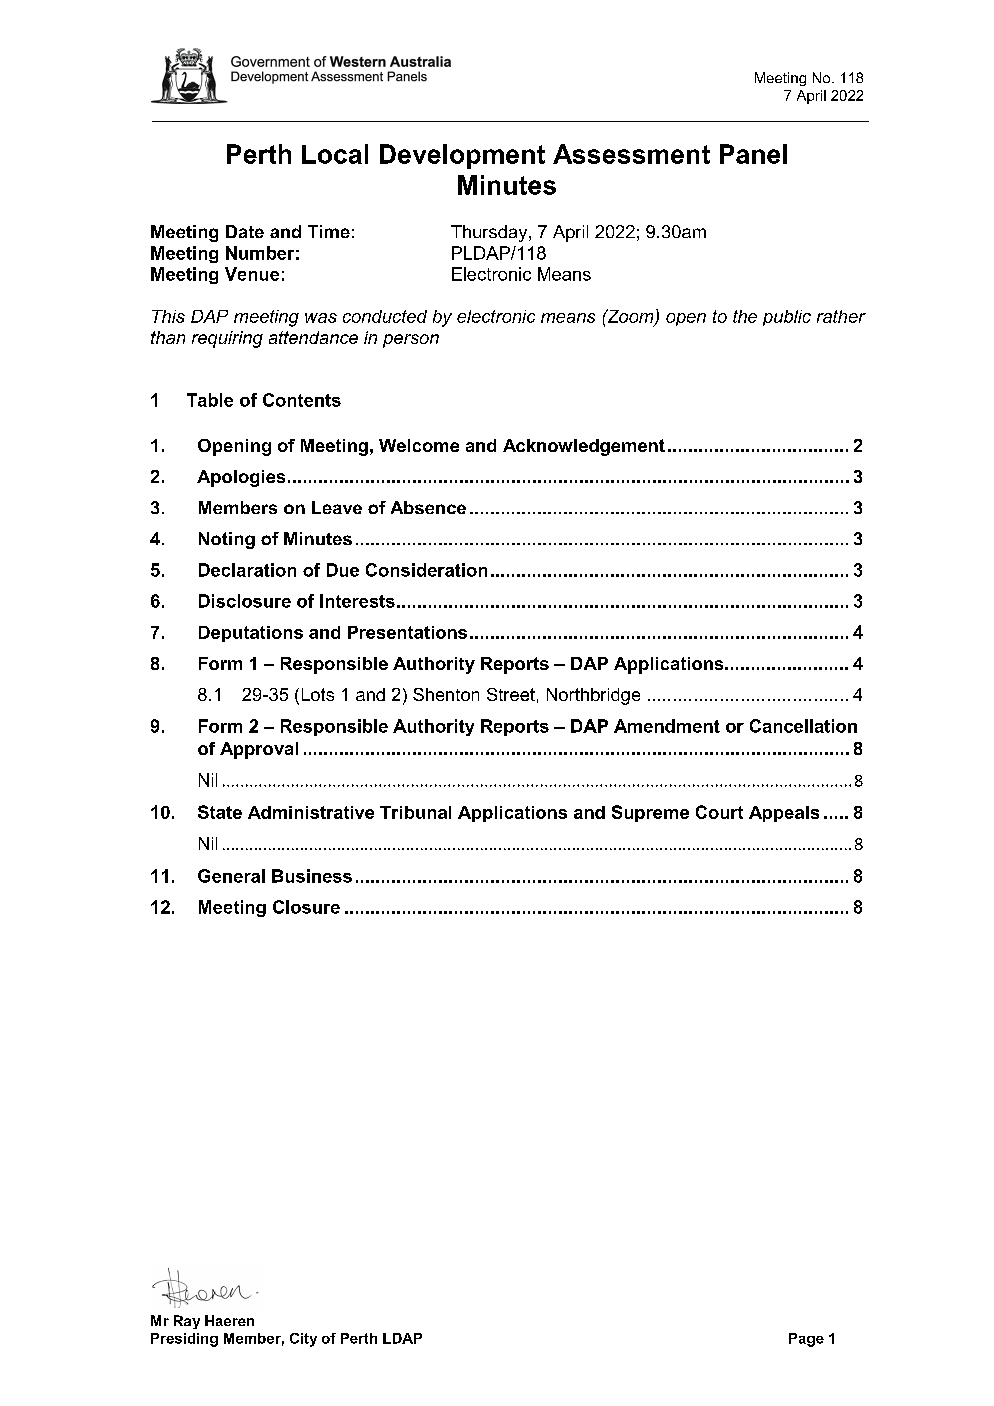 Image resolution: width=994 pixels, height=1406 pixels. Describe the element at coordinates (650, 813) in the document. I see `Supreme` at that location.
